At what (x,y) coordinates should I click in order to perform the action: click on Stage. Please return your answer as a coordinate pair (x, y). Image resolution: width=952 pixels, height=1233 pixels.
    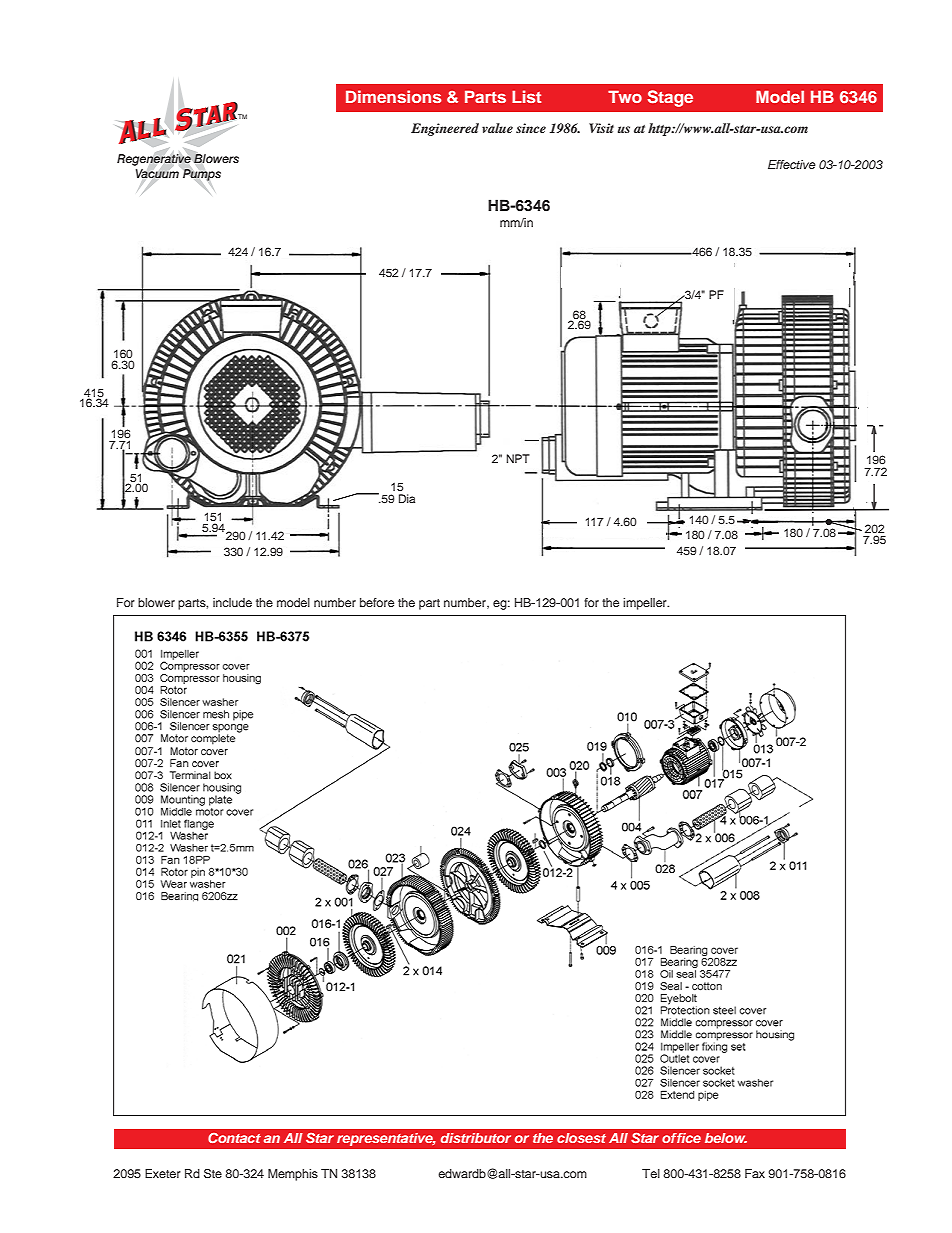
    Looking at the image, I should click on (670, 98).
